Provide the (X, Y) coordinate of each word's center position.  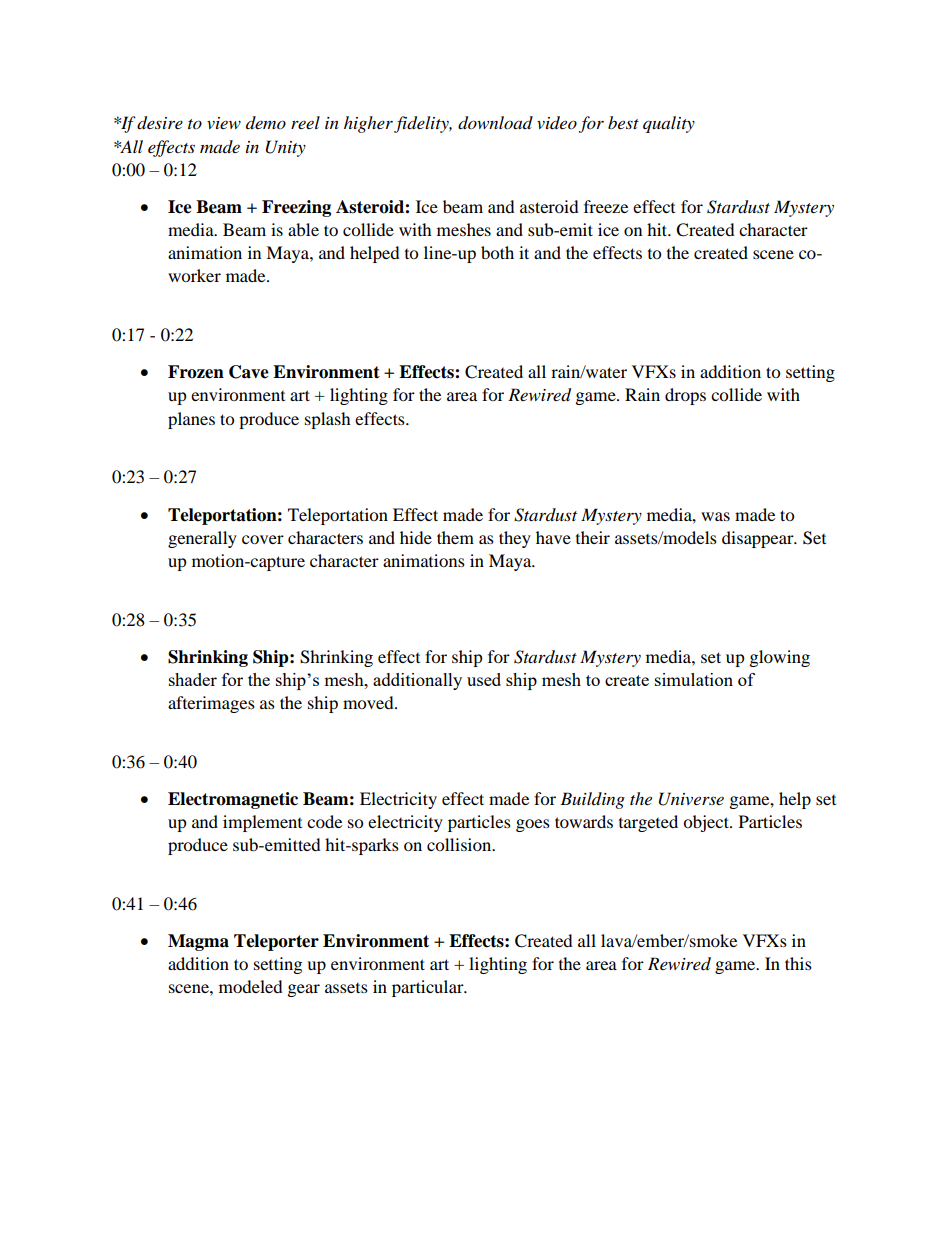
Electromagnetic (233, 800)
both (497, 252)
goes (533, 825)
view (224, 123)
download (495, 123)
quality (669, 124)
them (455, 537)
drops (685, 396)
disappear (759, 539)
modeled (251, 986)
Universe (691, 799)
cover (263, 539)
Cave (249, 372)
